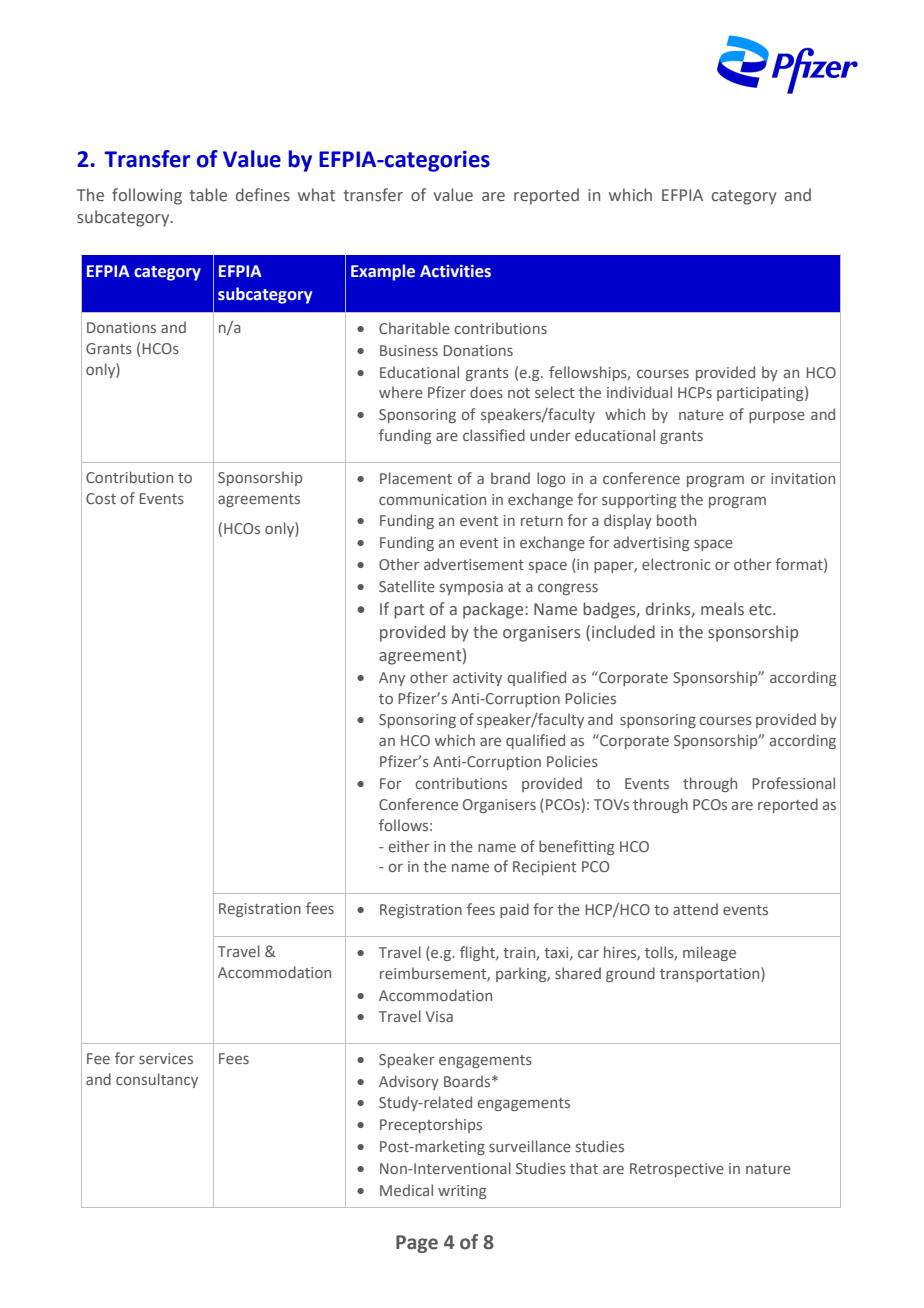 The image size is (924, 1308). What do you see at coordinates (147, 196) in the page?
I see `following` at bounding box center [147, 196].
